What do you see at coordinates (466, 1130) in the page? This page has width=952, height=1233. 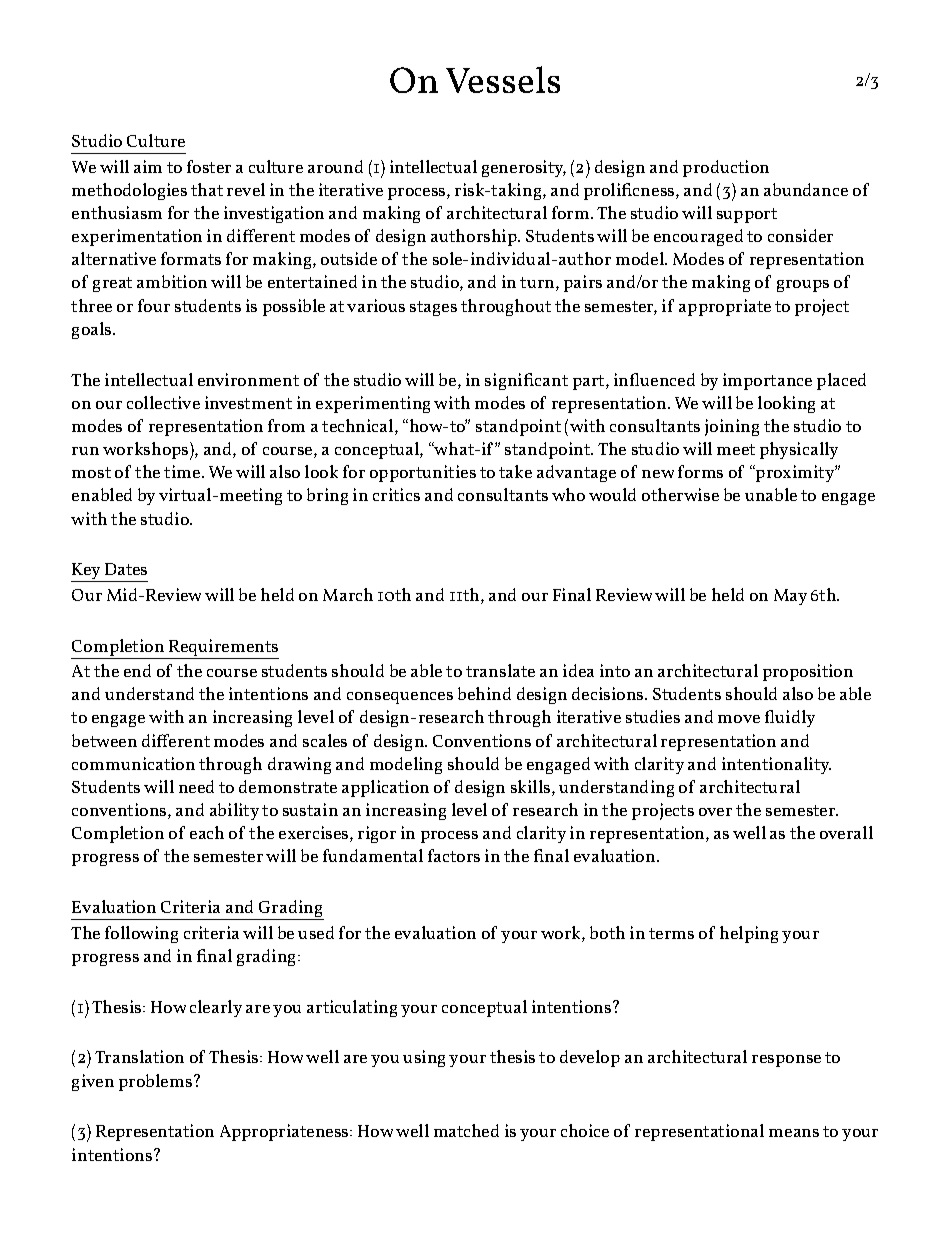 I see `matched` at bounding box center [466, 1130].
